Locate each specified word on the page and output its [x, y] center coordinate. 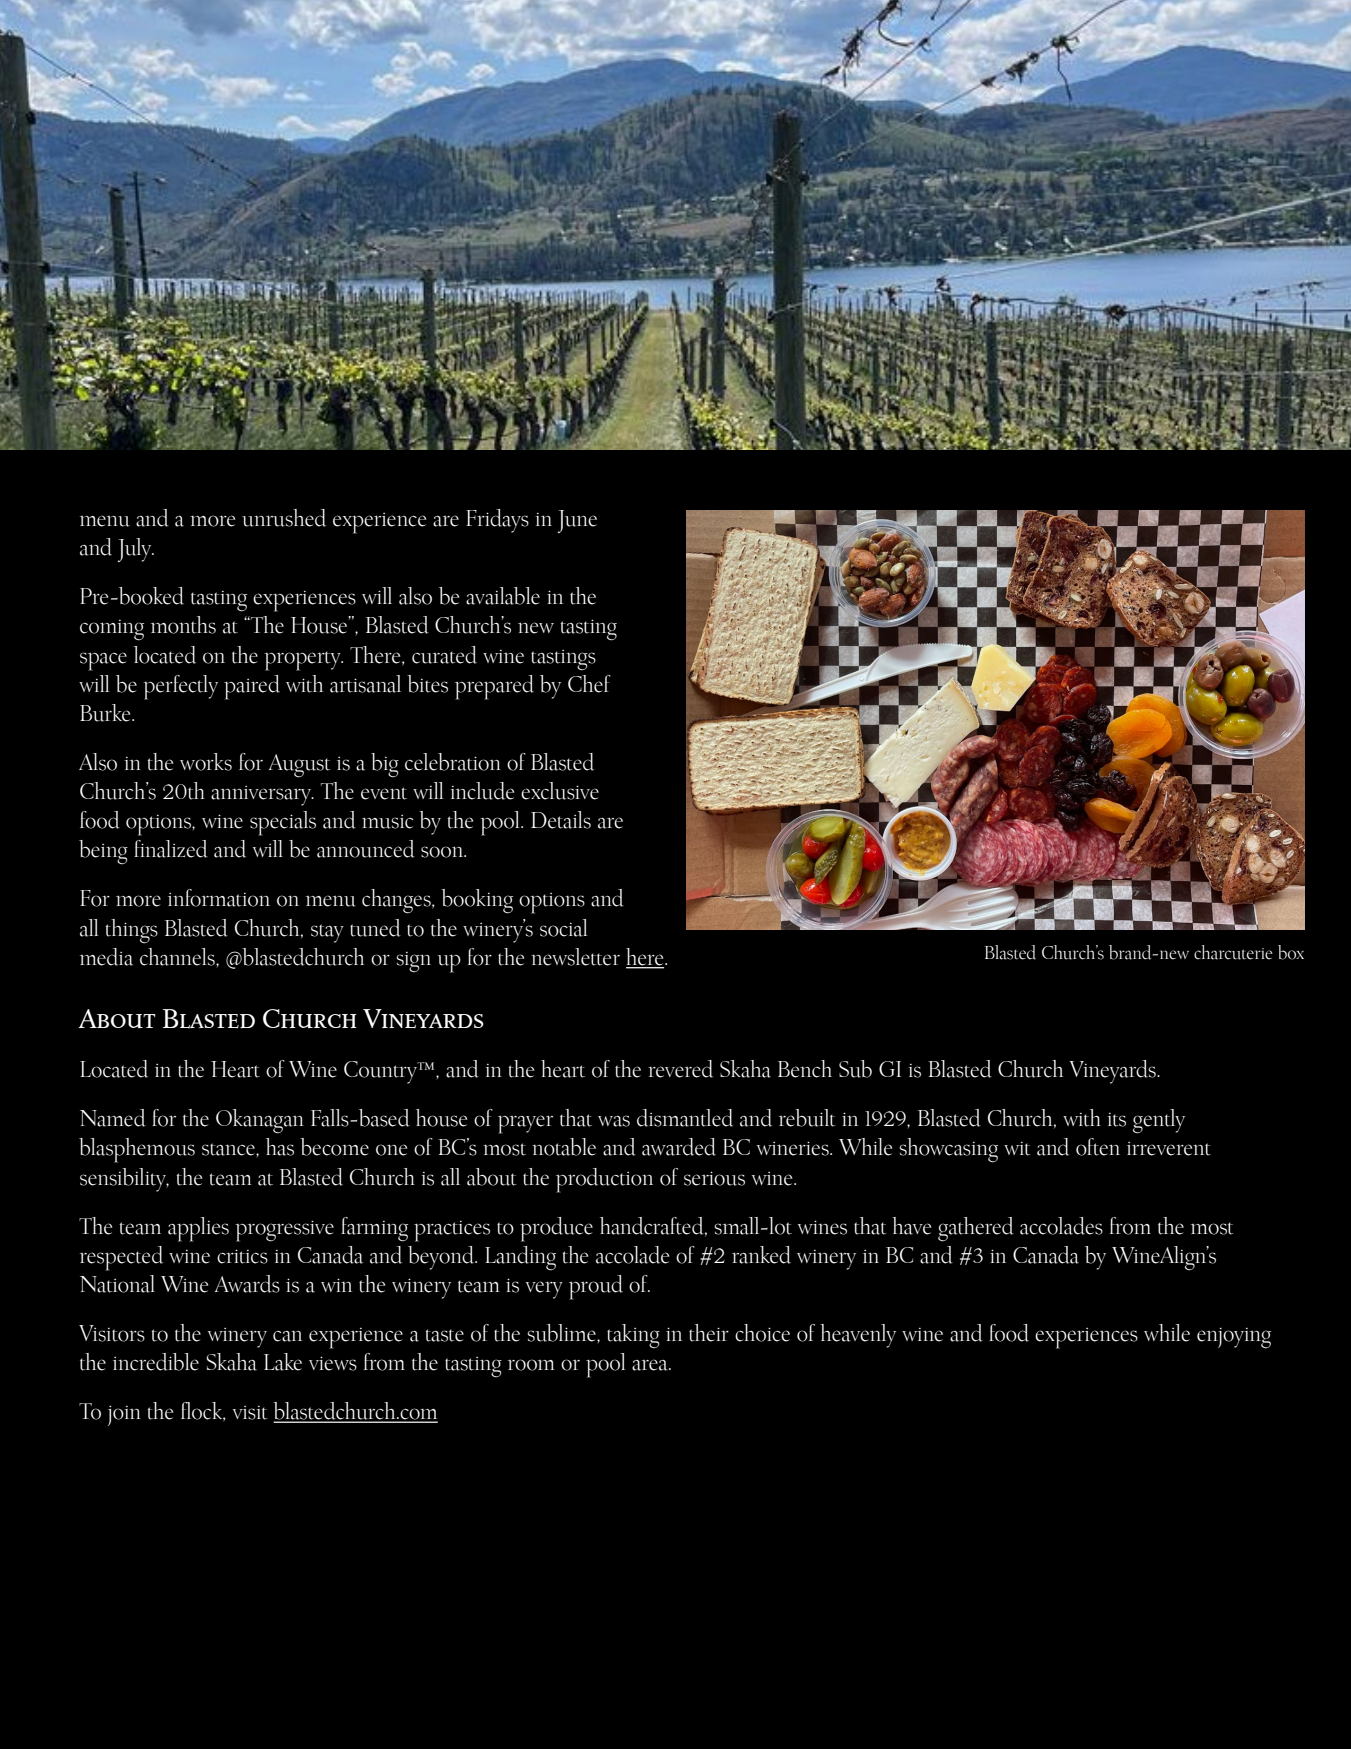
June [577, 521]
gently [1159, 1121]
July [136, 550]
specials [283, 823]
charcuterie [1233, 952]
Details [561, 820]
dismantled [685, 1118]
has [280, 1147]
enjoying [1234, 1338]
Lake [283, 1362]
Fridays [497, 521]
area [651, 1365]
